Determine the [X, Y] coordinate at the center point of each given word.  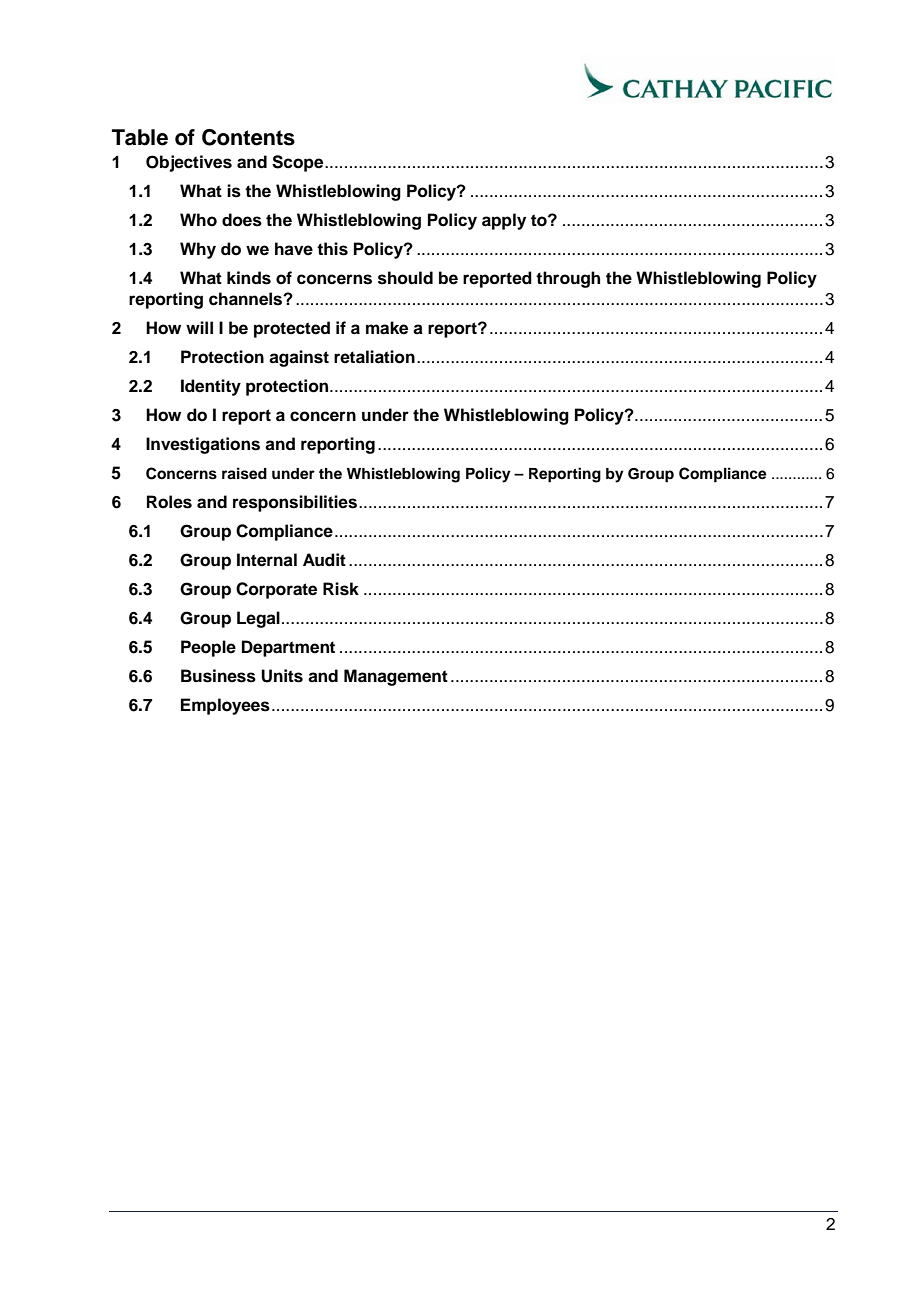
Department [288, 648]
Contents [248, 137]
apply [504, 221]
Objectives [189, 163]
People [208, 648]
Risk [341, 589]
